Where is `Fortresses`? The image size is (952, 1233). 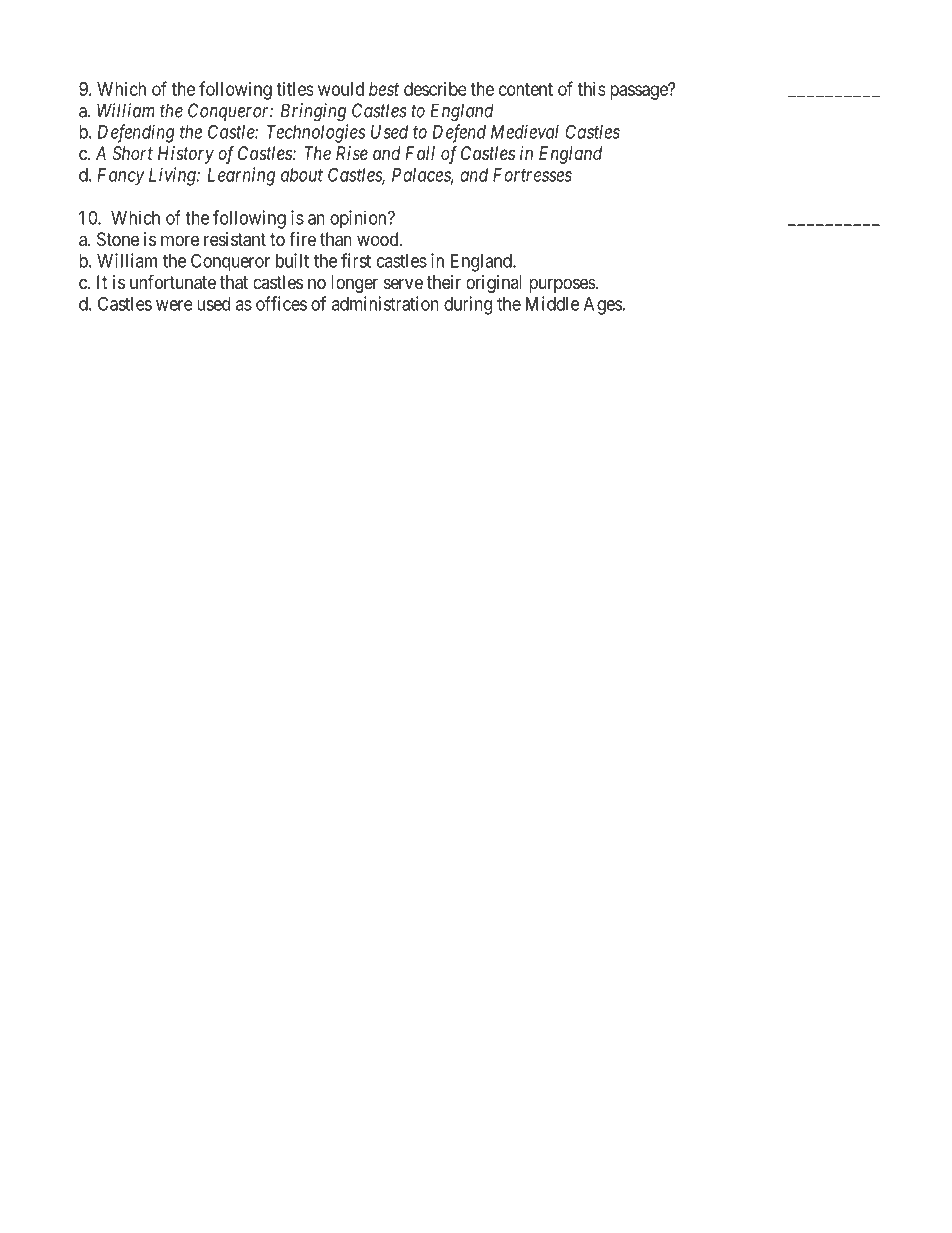 Fortresses is located at coordinates (532, 175).
